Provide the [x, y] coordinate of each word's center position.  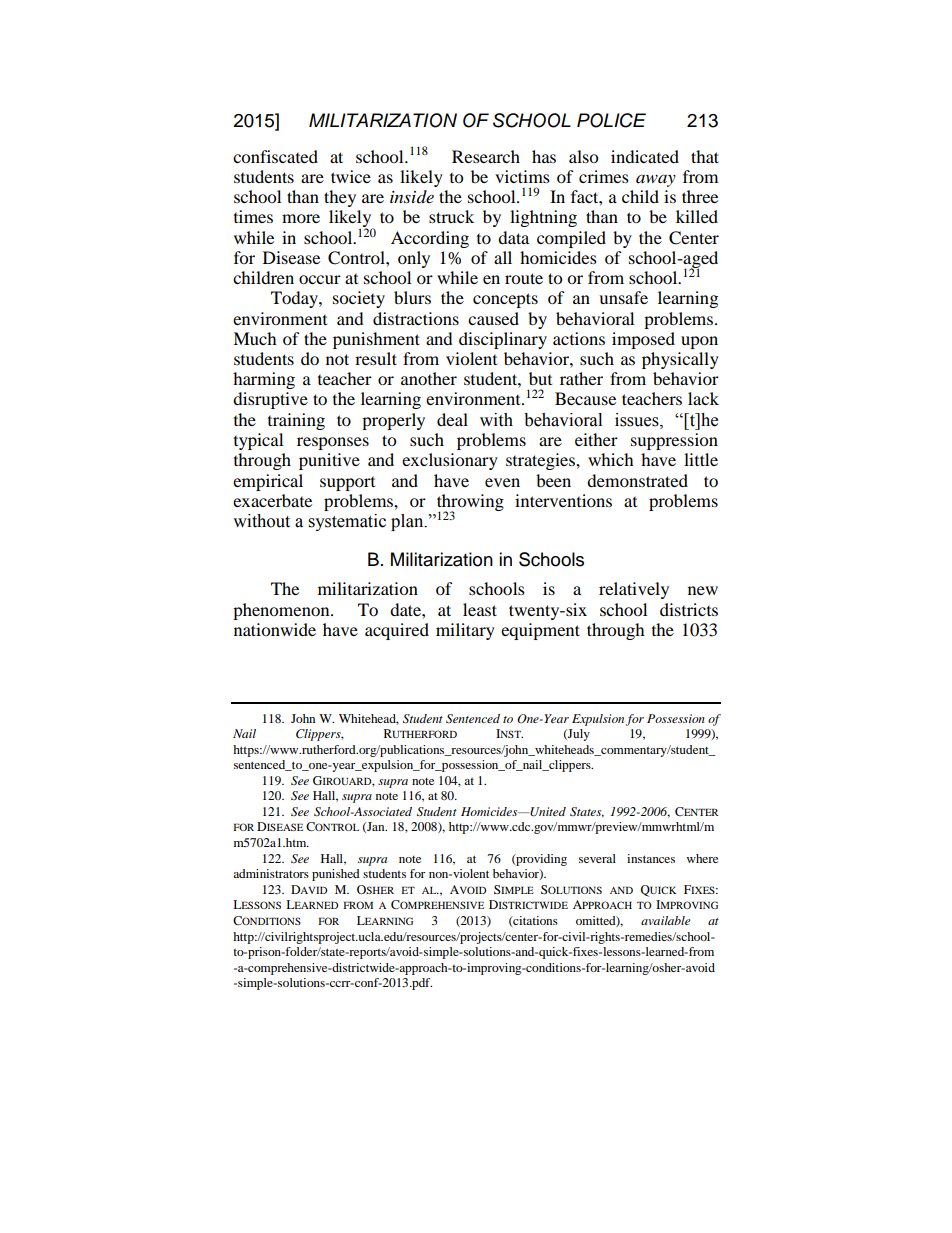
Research [486, 156]
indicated [645, 156]
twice [351, 176]
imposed [643, 340]
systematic [347, 522]
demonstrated [637, 480]
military [465, 631]
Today [295, 299]
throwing [470, 503]
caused [493, 318]
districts [689, 609]
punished [336, 875]
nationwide [275, 629]
